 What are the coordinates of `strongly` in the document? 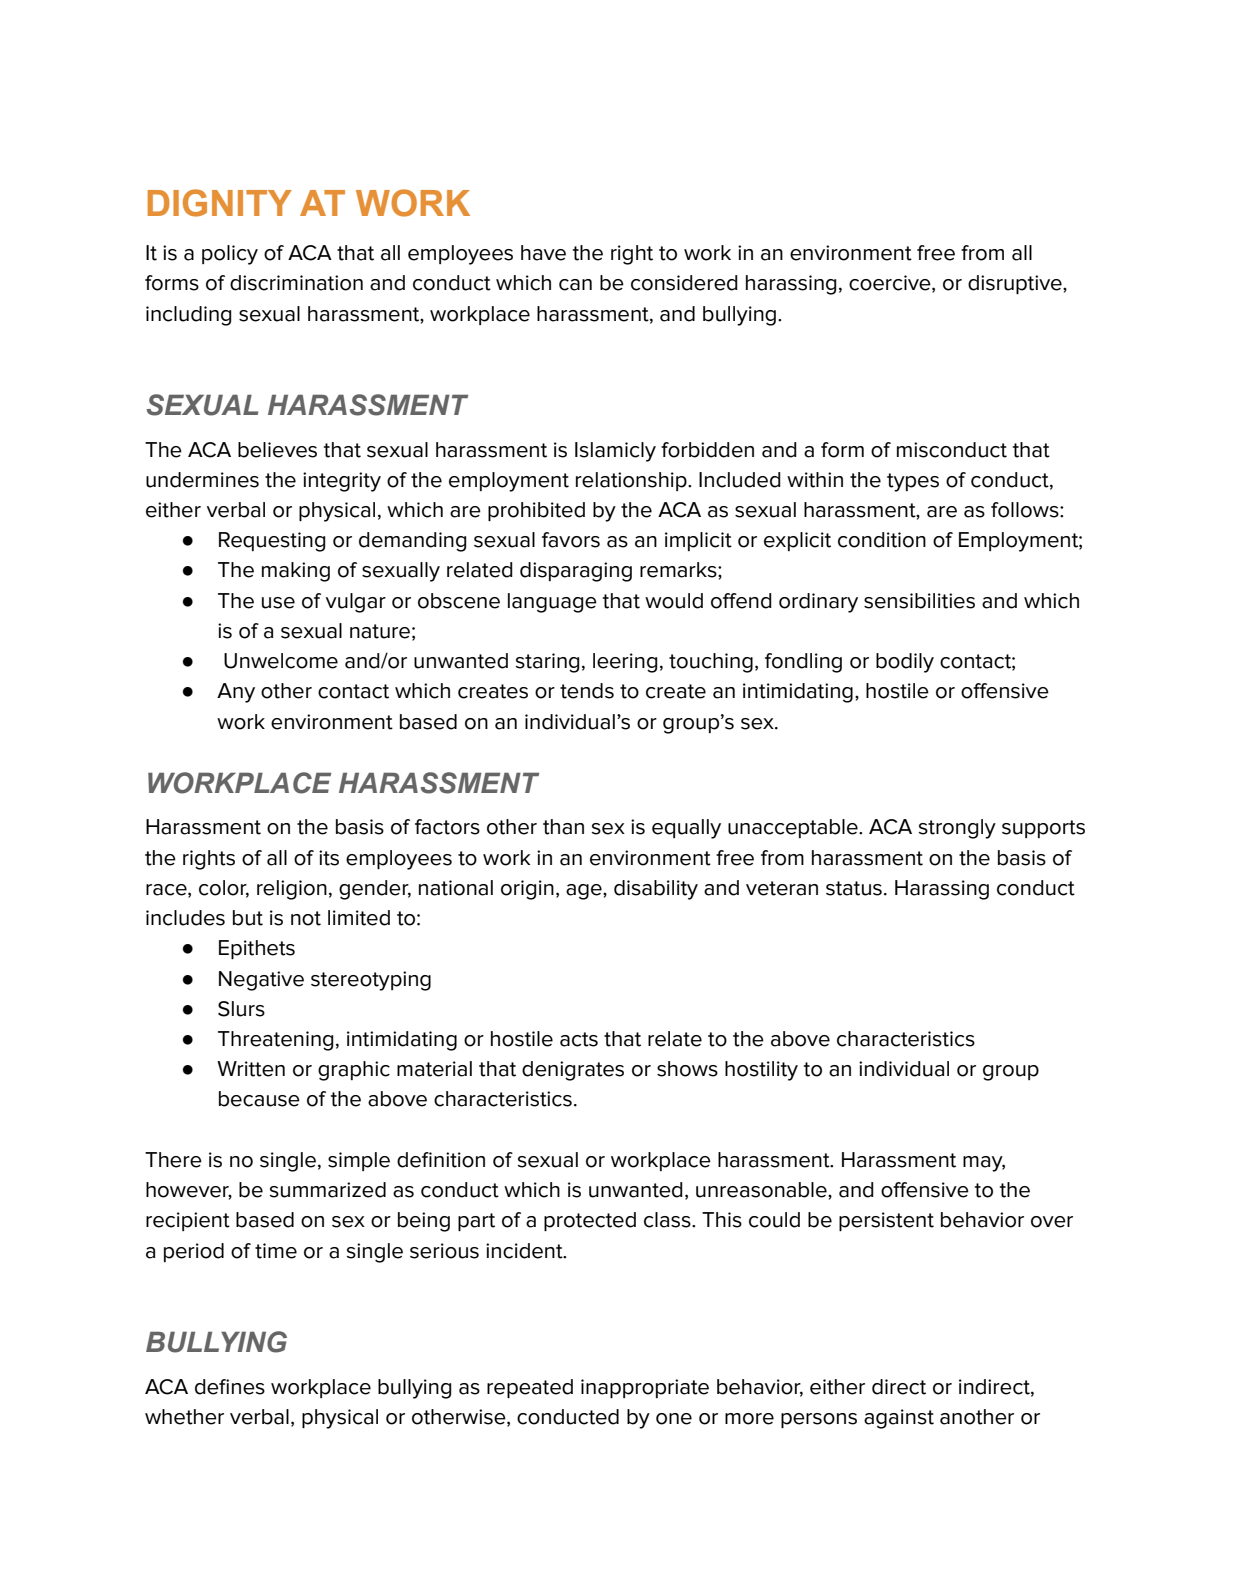 It's located at (957, 829).
